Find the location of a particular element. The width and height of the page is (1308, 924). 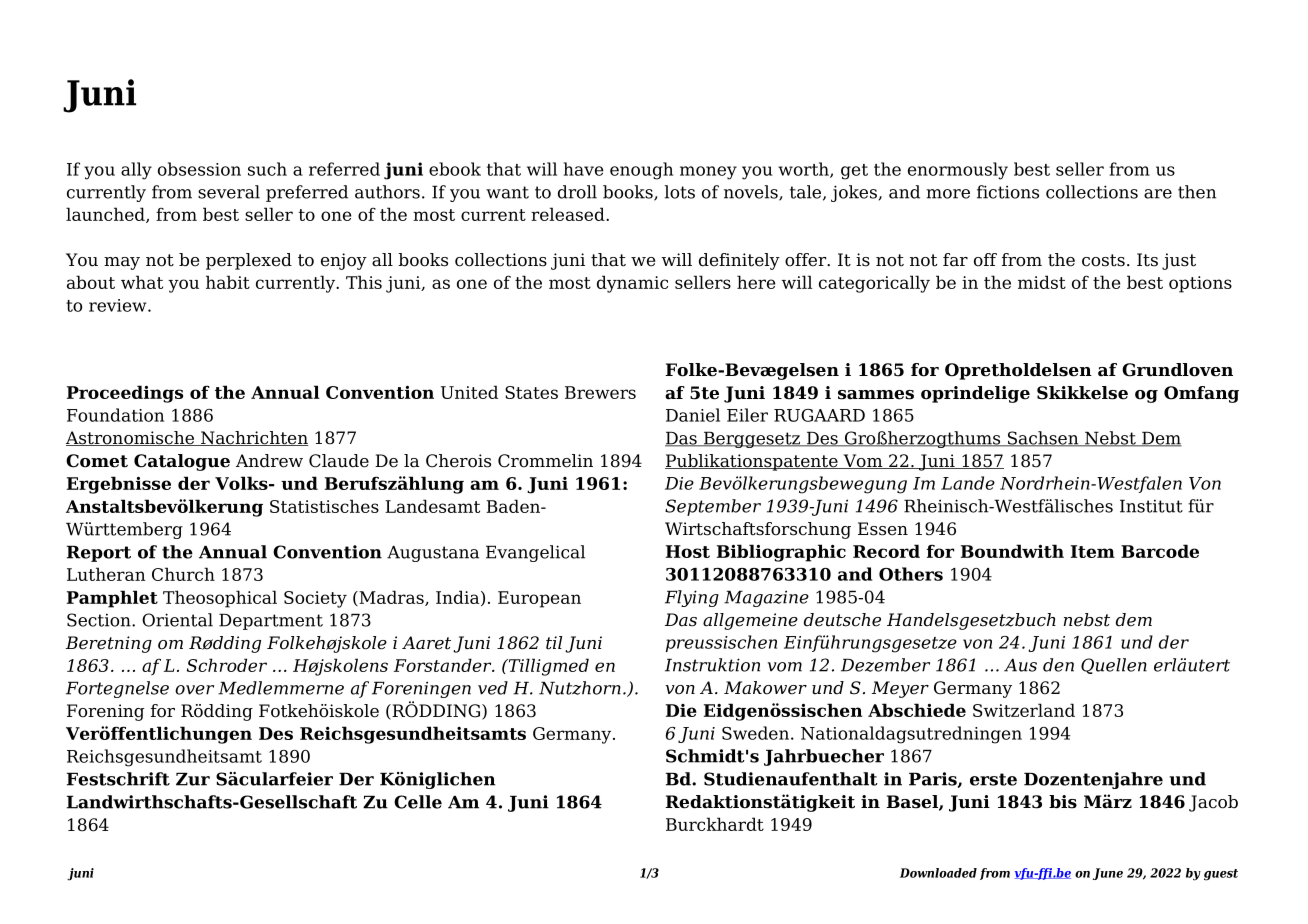

midst is located at coordinates (1042, 282).
